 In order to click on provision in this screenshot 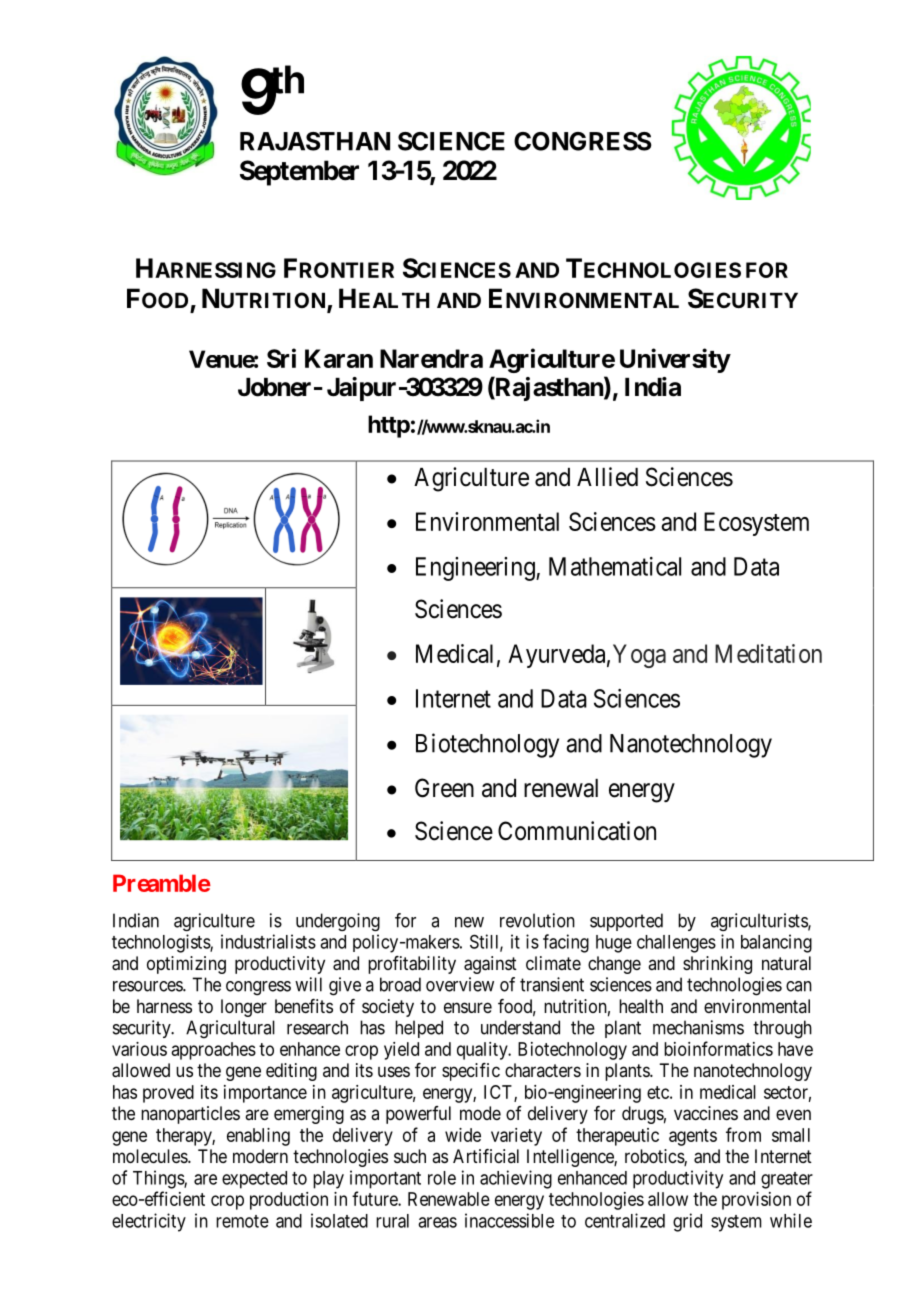, I will do `click(756, 1201)`.
